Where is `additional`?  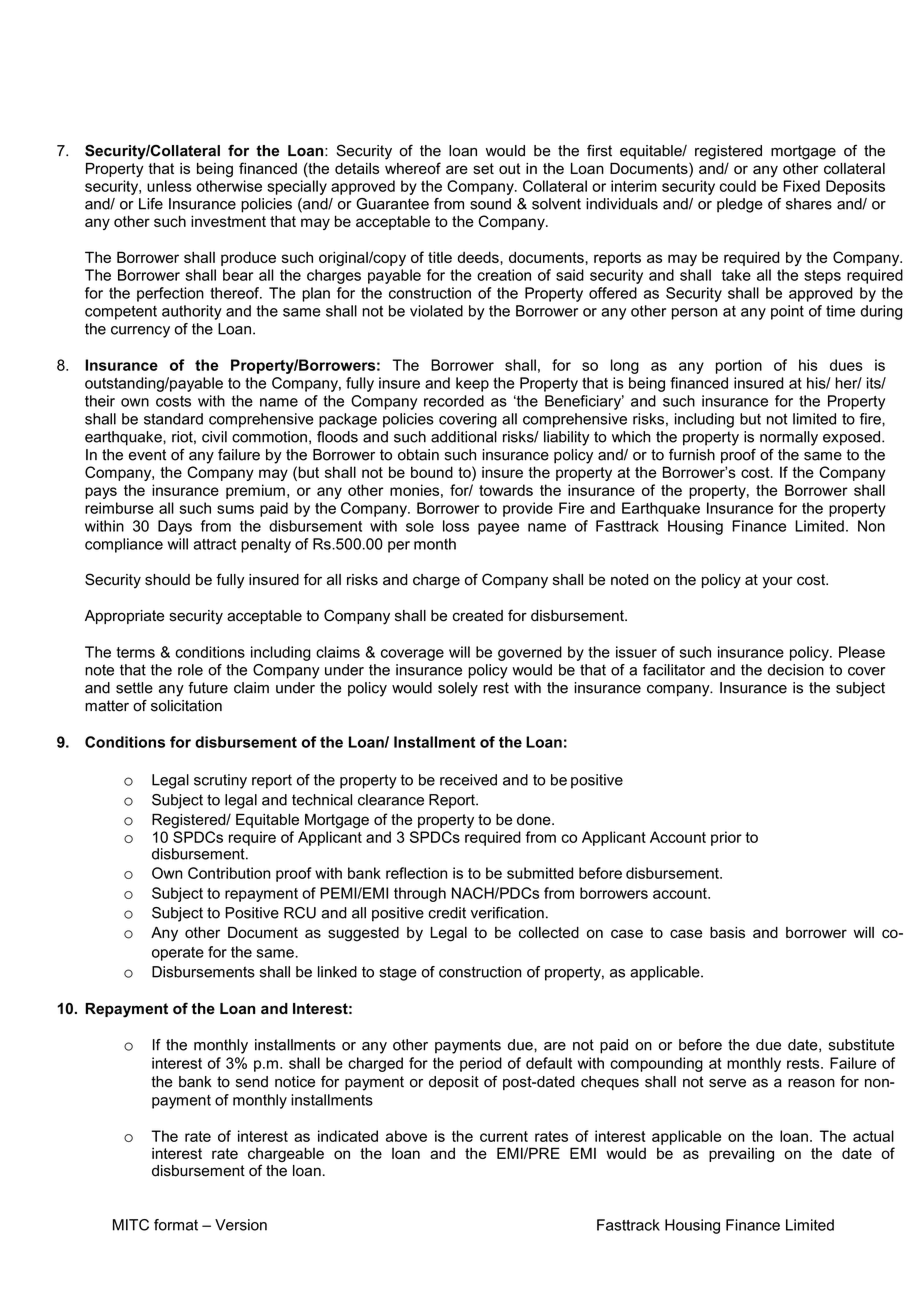 additional is located at coordinates (464, 437).
